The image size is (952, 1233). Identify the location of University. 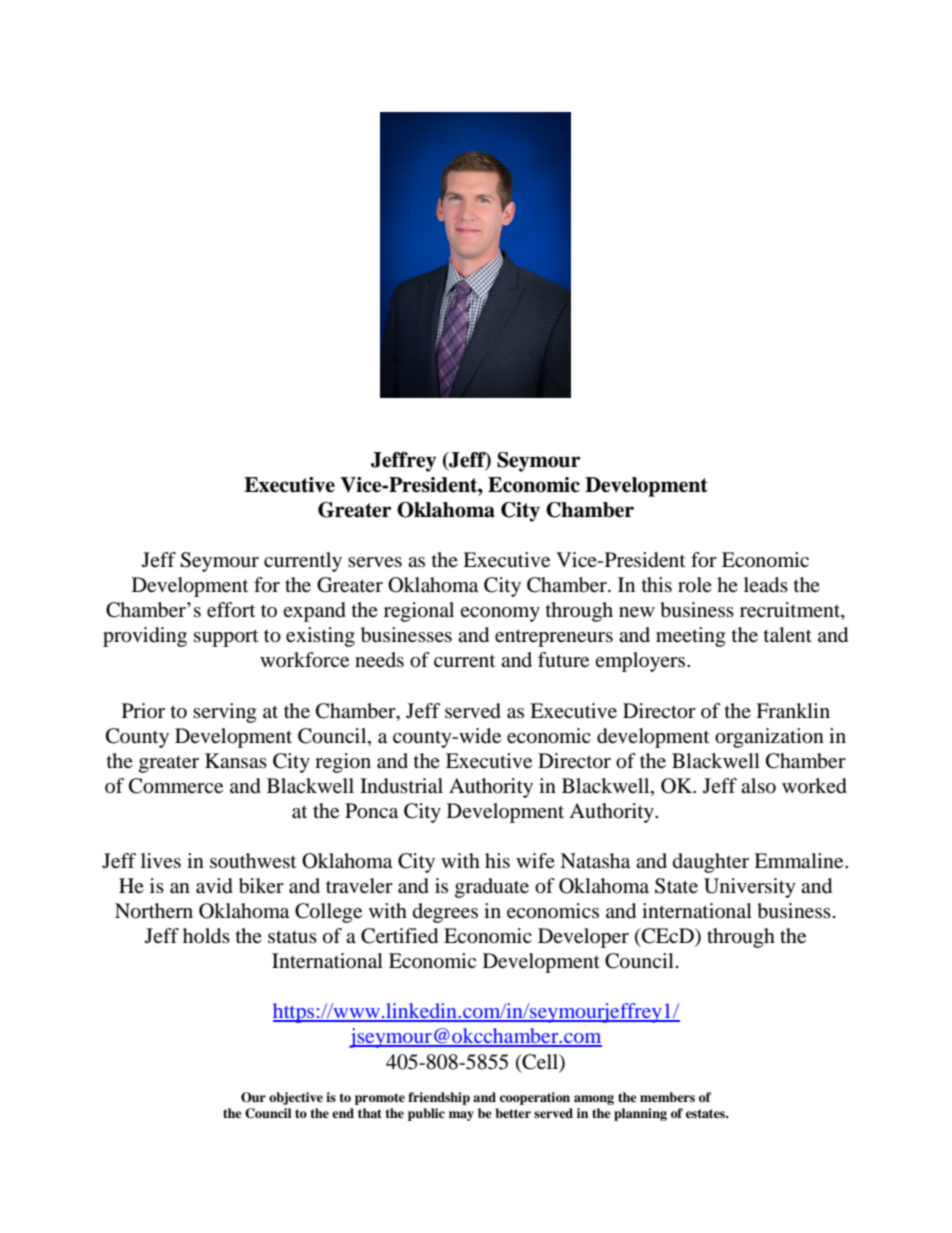
(750, 888).
